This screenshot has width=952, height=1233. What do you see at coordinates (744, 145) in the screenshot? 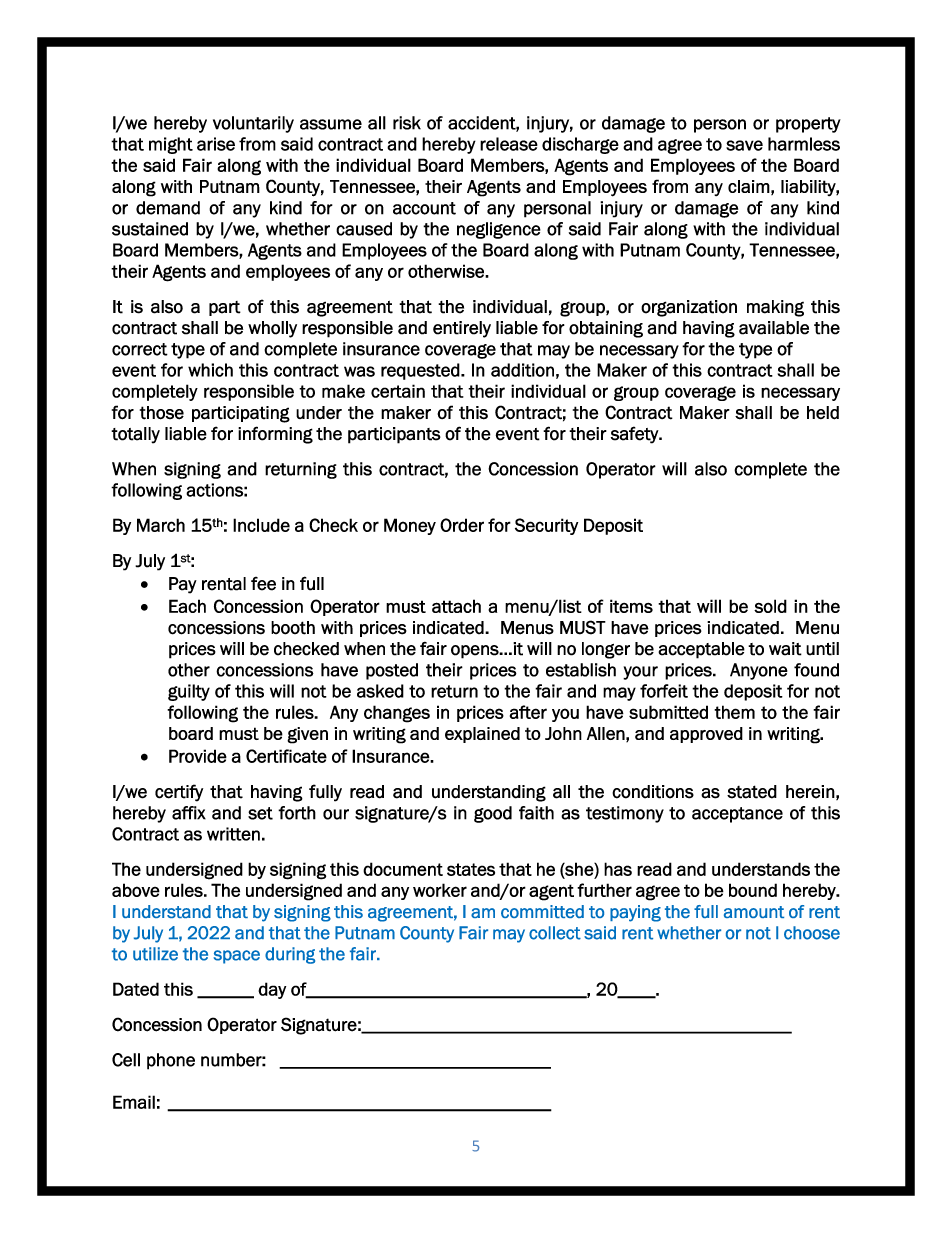
I see `save` at bounding box center [744, 145].
